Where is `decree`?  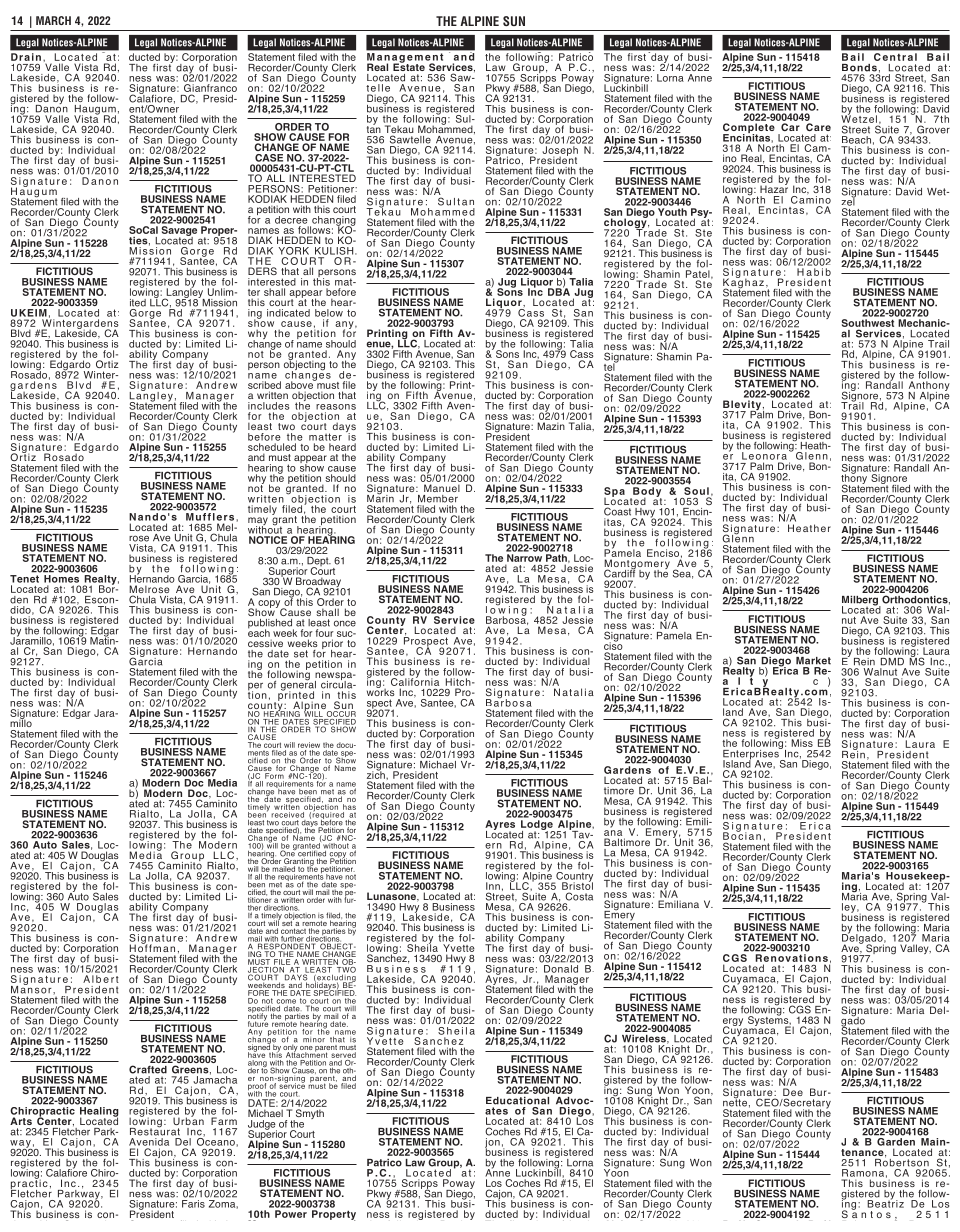 decree is located at coordinates (291, 220).
